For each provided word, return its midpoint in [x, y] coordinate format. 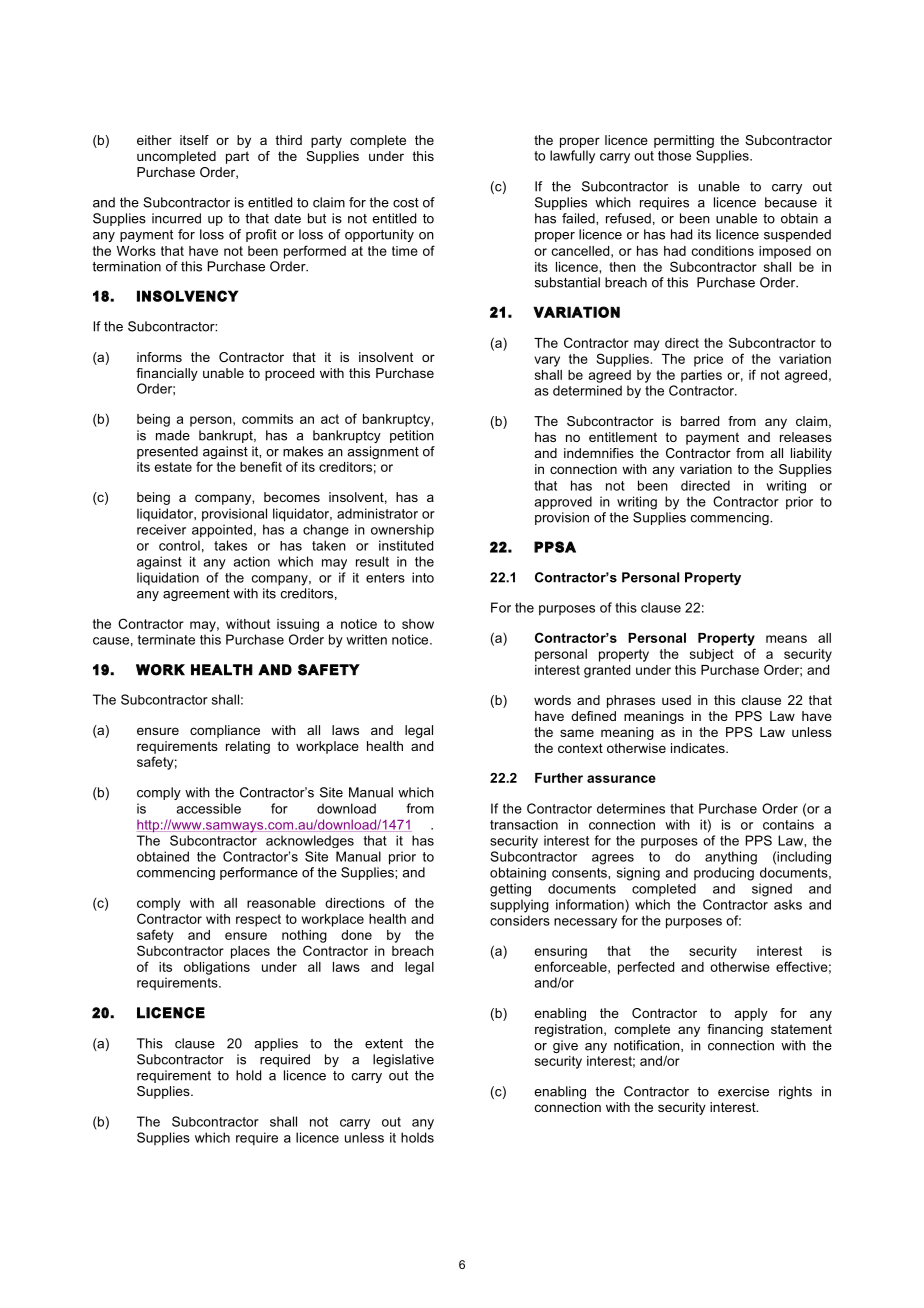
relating [248, 747]
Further [559, 778]
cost [406, 203]
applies [276, 1044]
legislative [403, 1060]
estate [173, 467]
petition [412, 436]
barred [700, 421]
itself [194, 140]
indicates [699, 748]
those [674, 155]
